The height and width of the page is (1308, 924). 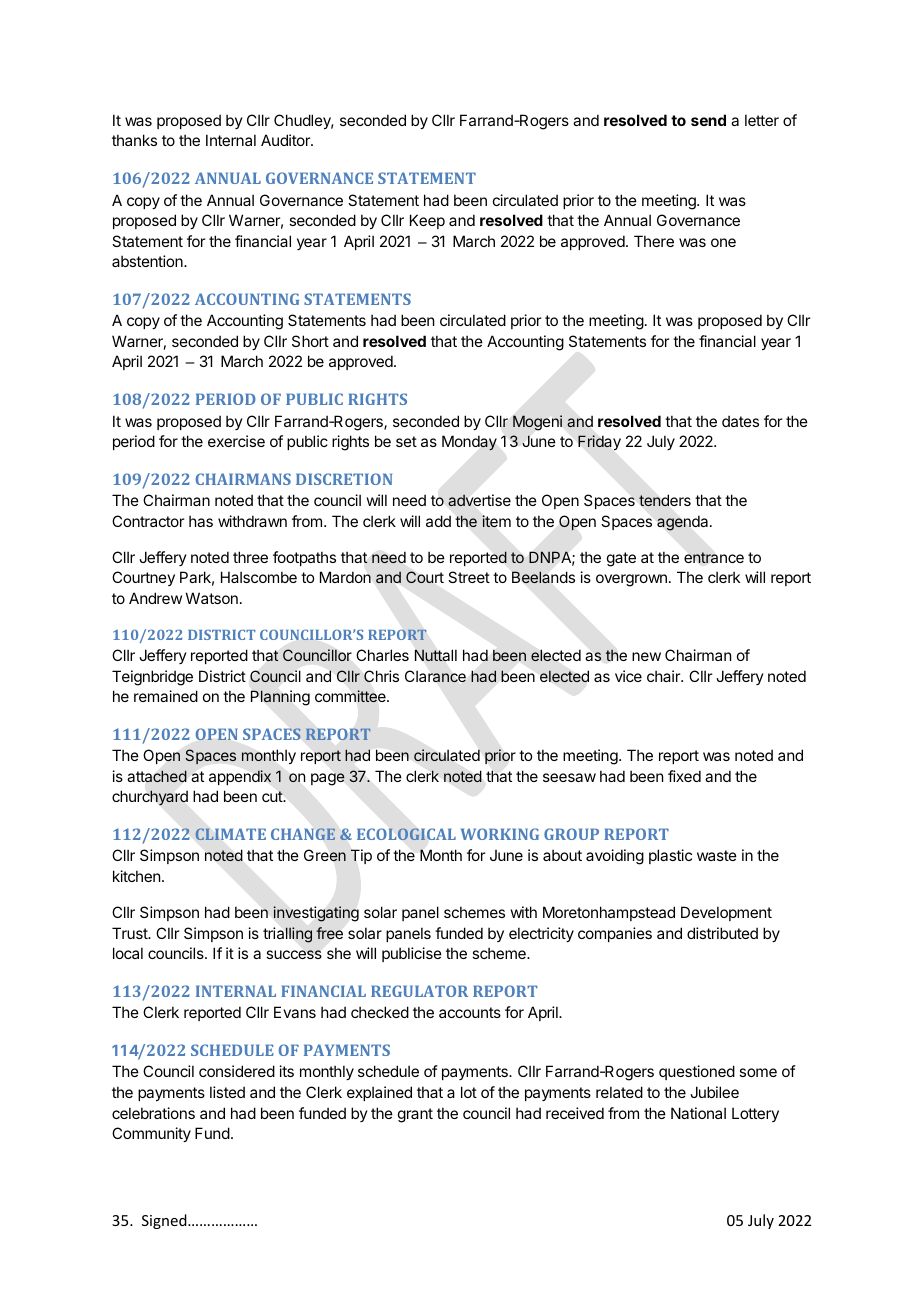 I want to click on National, so click(x=698, y=1113).
